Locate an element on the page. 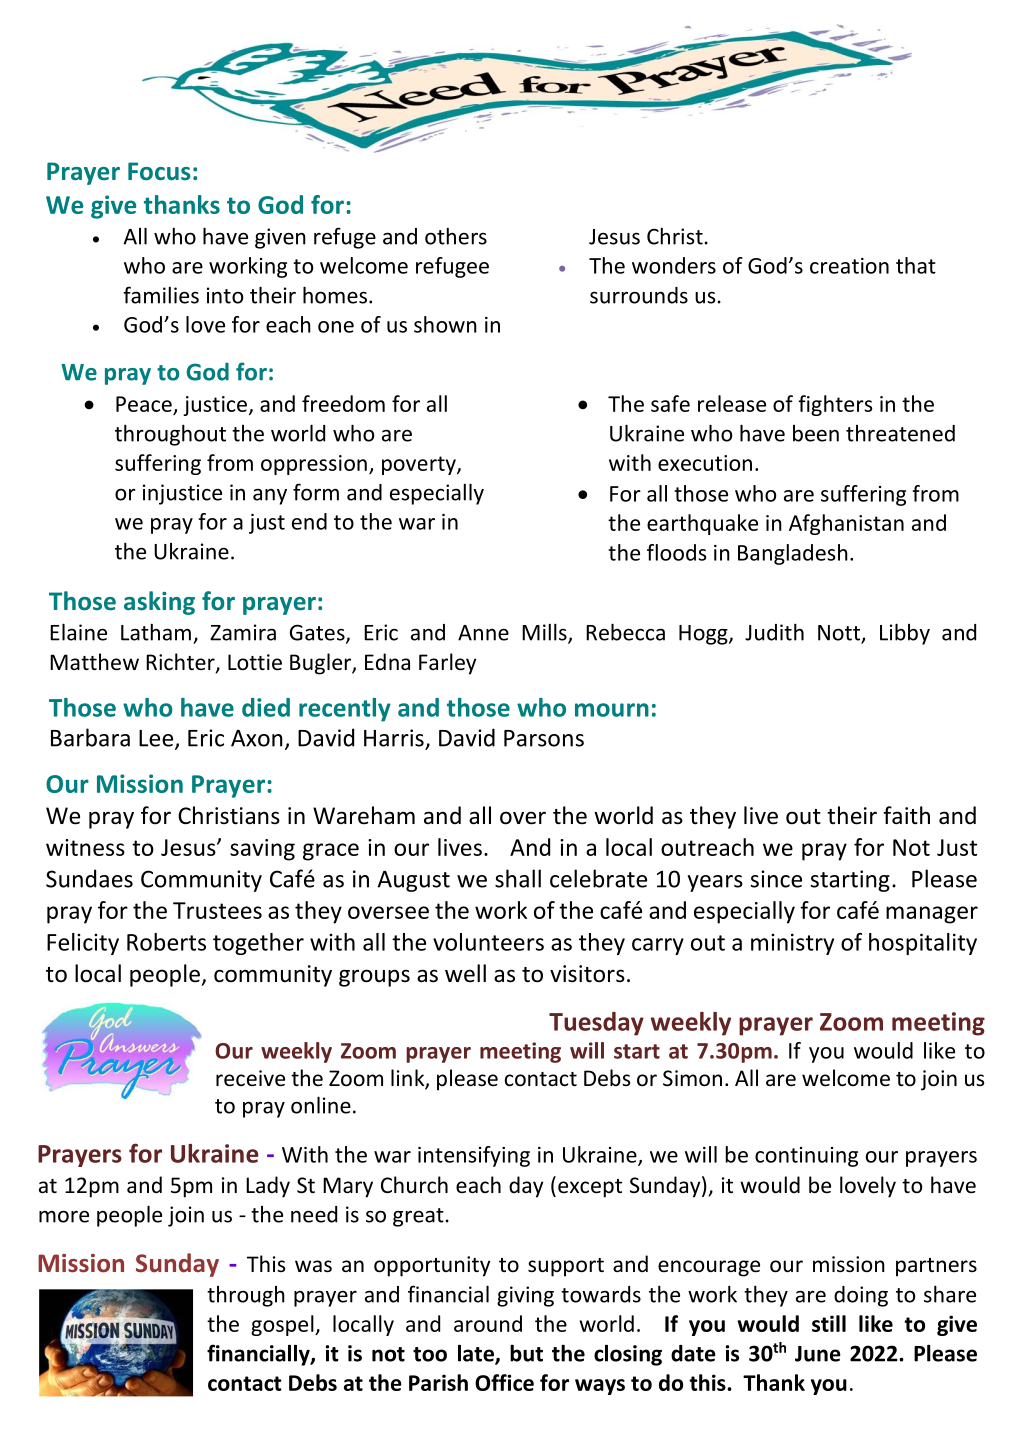 This image has width=1026, height=1452. Anne is located at coordinates (483, 633).
